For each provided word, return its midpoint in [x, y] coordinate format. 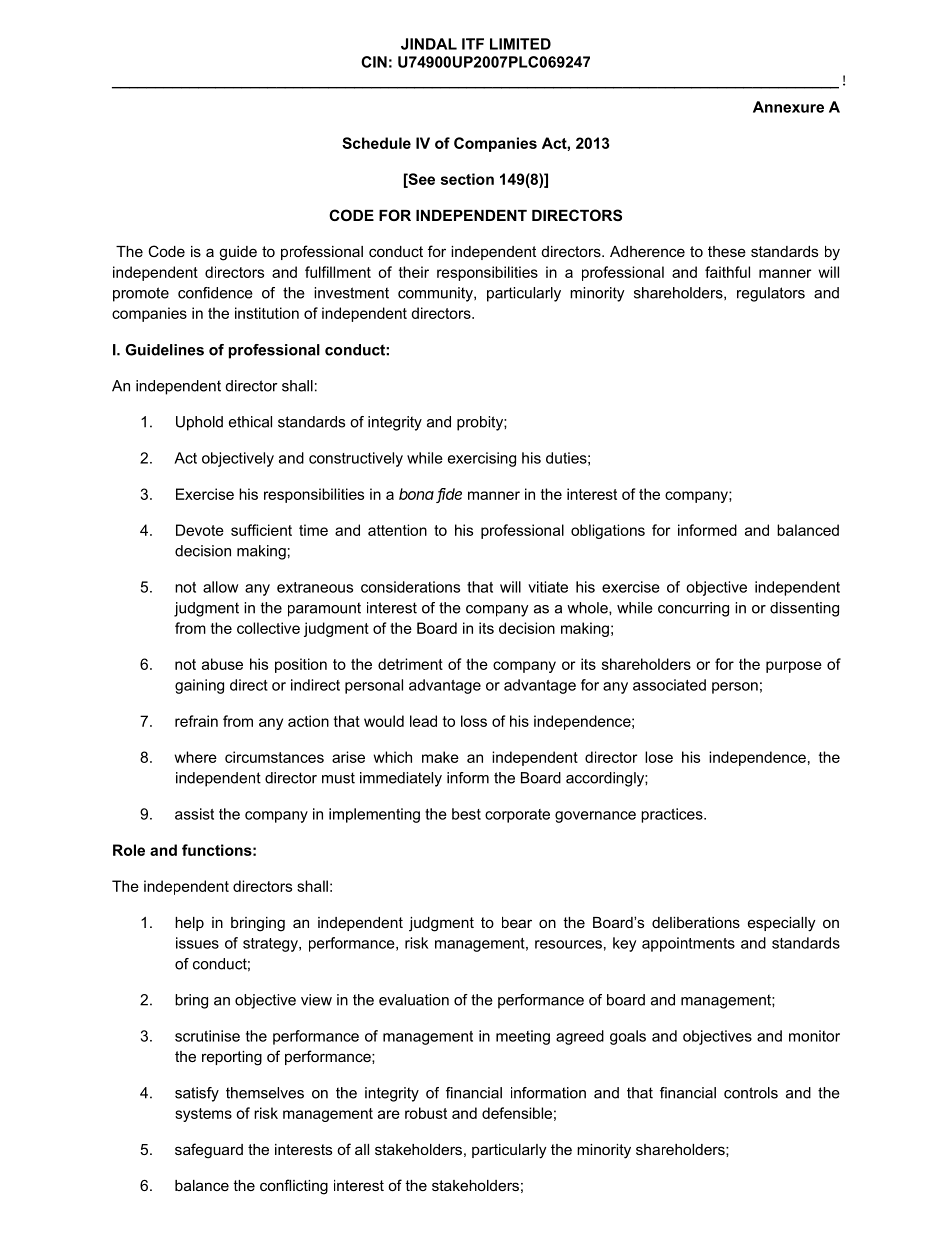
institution [267, 313]
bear [517, 922]
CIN [374, 62]
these [727, 251]
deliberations [696, 922]
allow [220, 587]
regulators [771, 294]
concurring [693, 609]
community [436, 294]
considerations [410, 587]
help [189, 924]
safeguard [209, 1151]
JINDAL [429, 44]
